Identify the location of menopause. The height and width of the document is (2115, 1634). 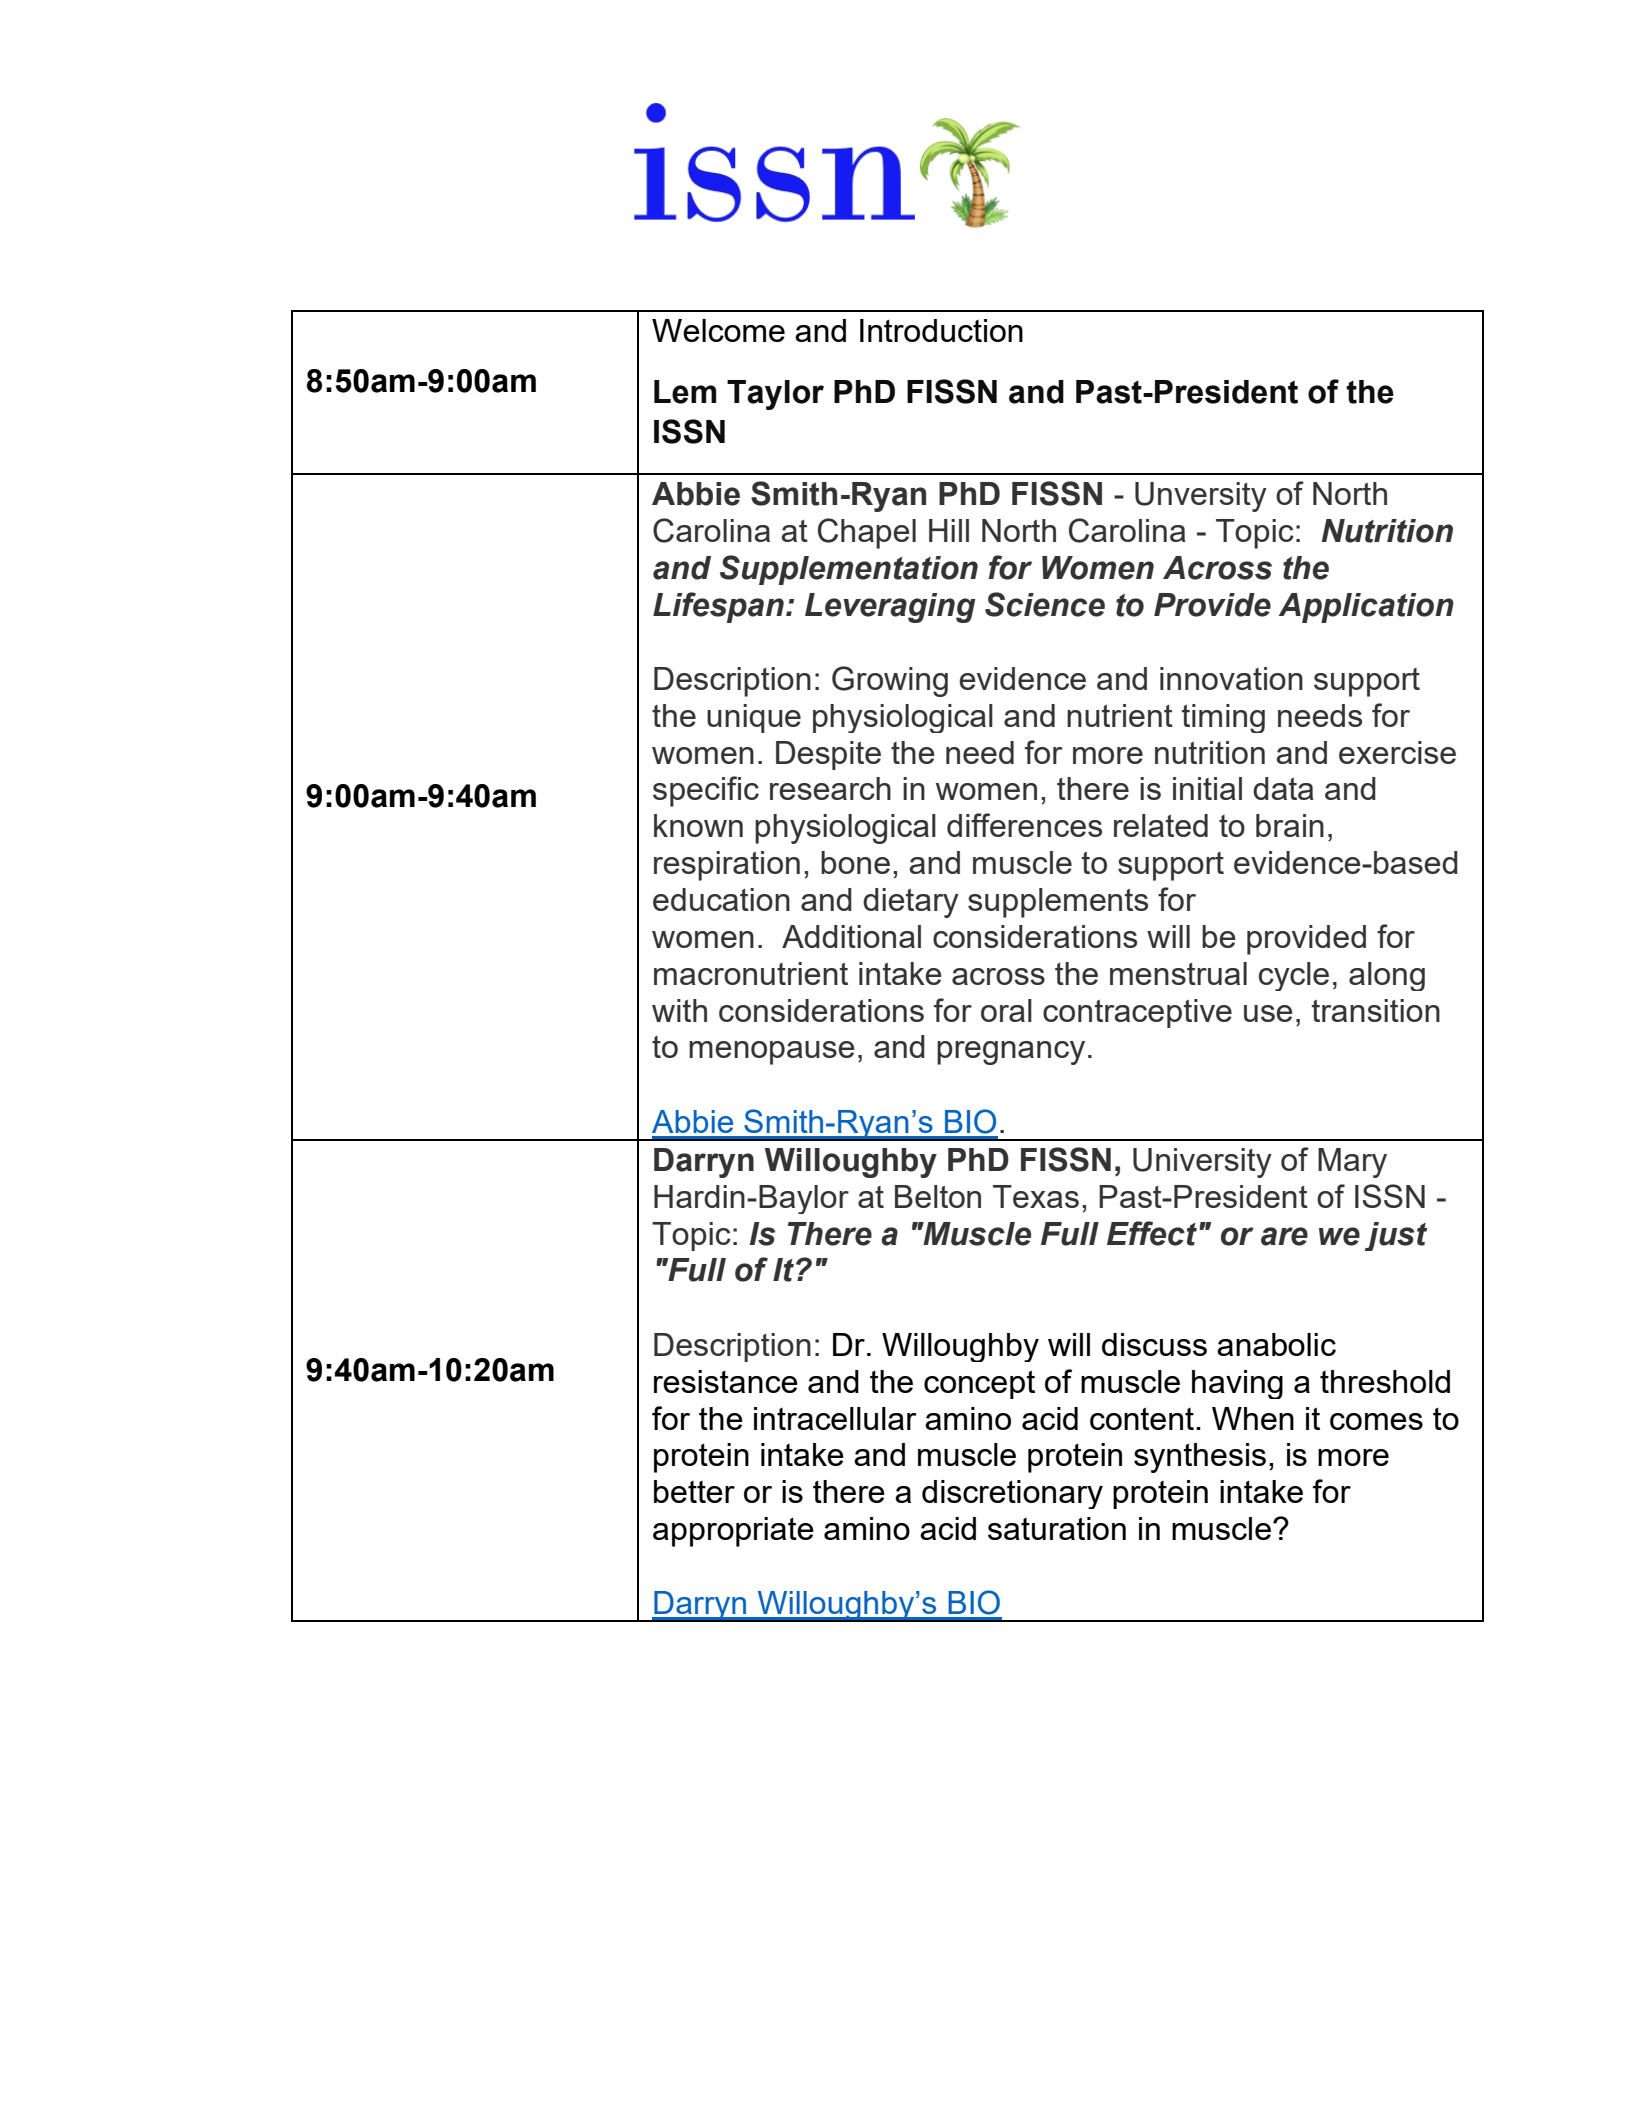
(772, 1053).
